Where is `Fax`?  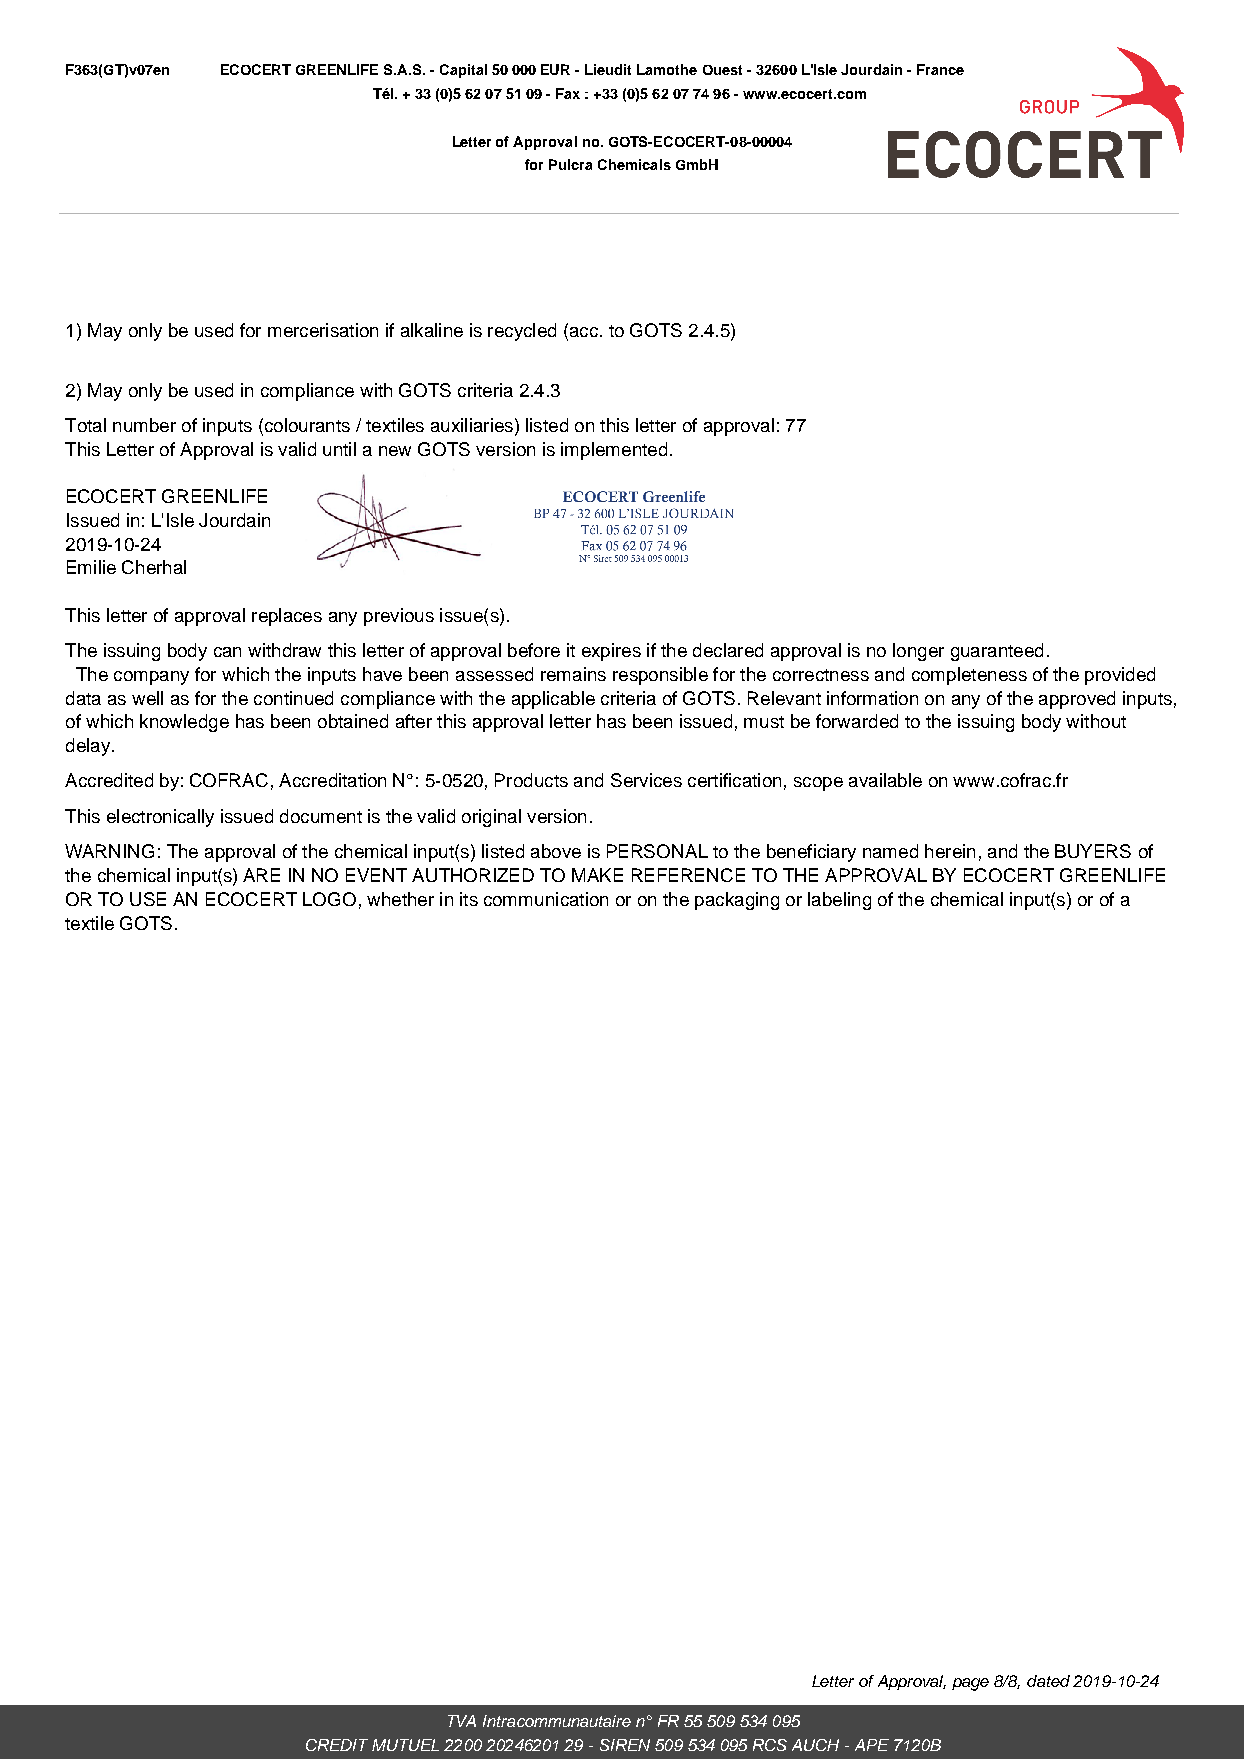 Fax is located at coordinates (568, 93).
